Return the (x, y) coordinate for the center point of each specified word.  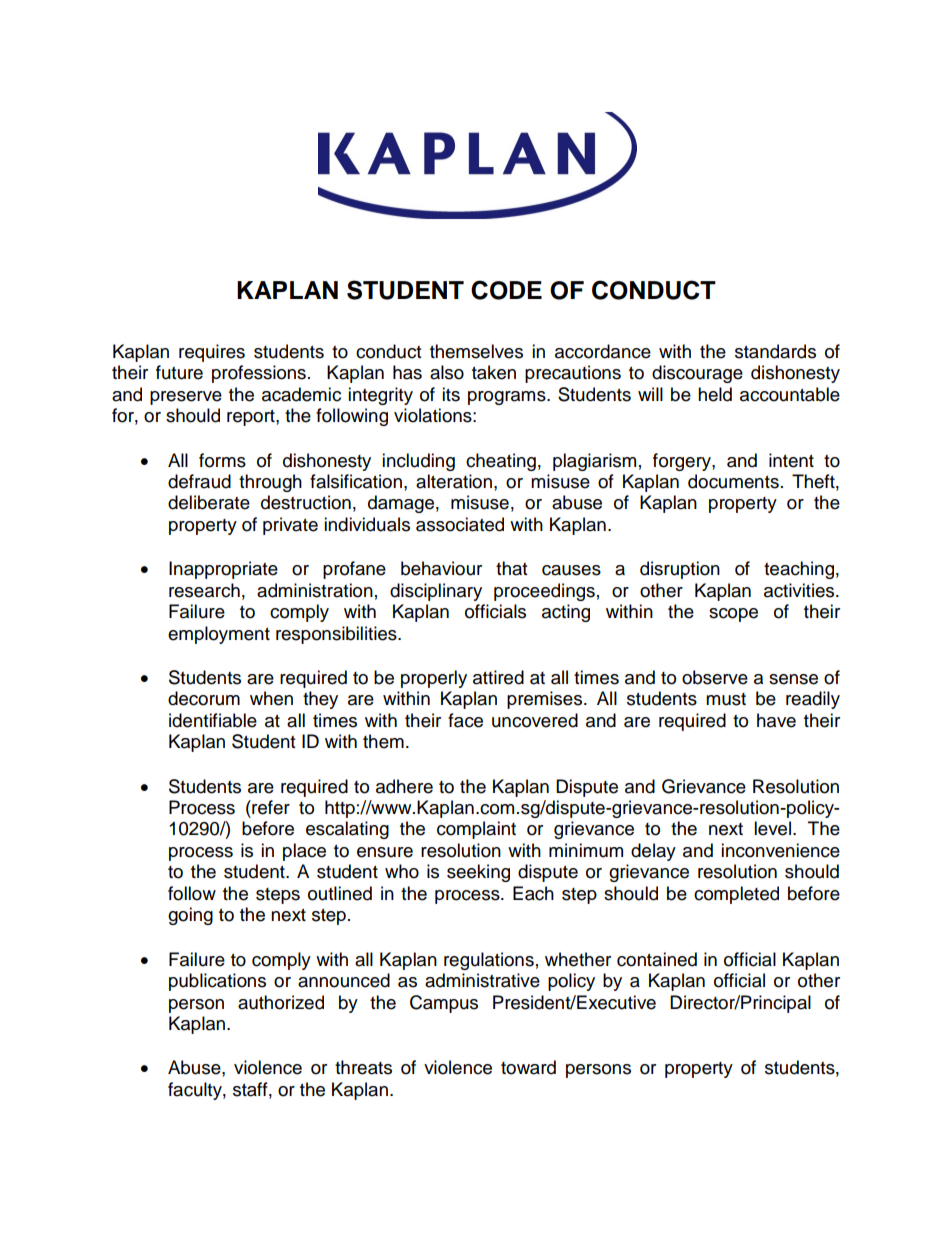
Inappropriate (223, 570)
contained (657, 959)
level (772, 828)
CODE (506, 290)
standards (775, 351)
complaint (476, 830)
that (511, 568)
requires (212, 353)
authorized (281, 1002)
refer (270, 807)
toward (528, 1067)
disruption (680, 570)
